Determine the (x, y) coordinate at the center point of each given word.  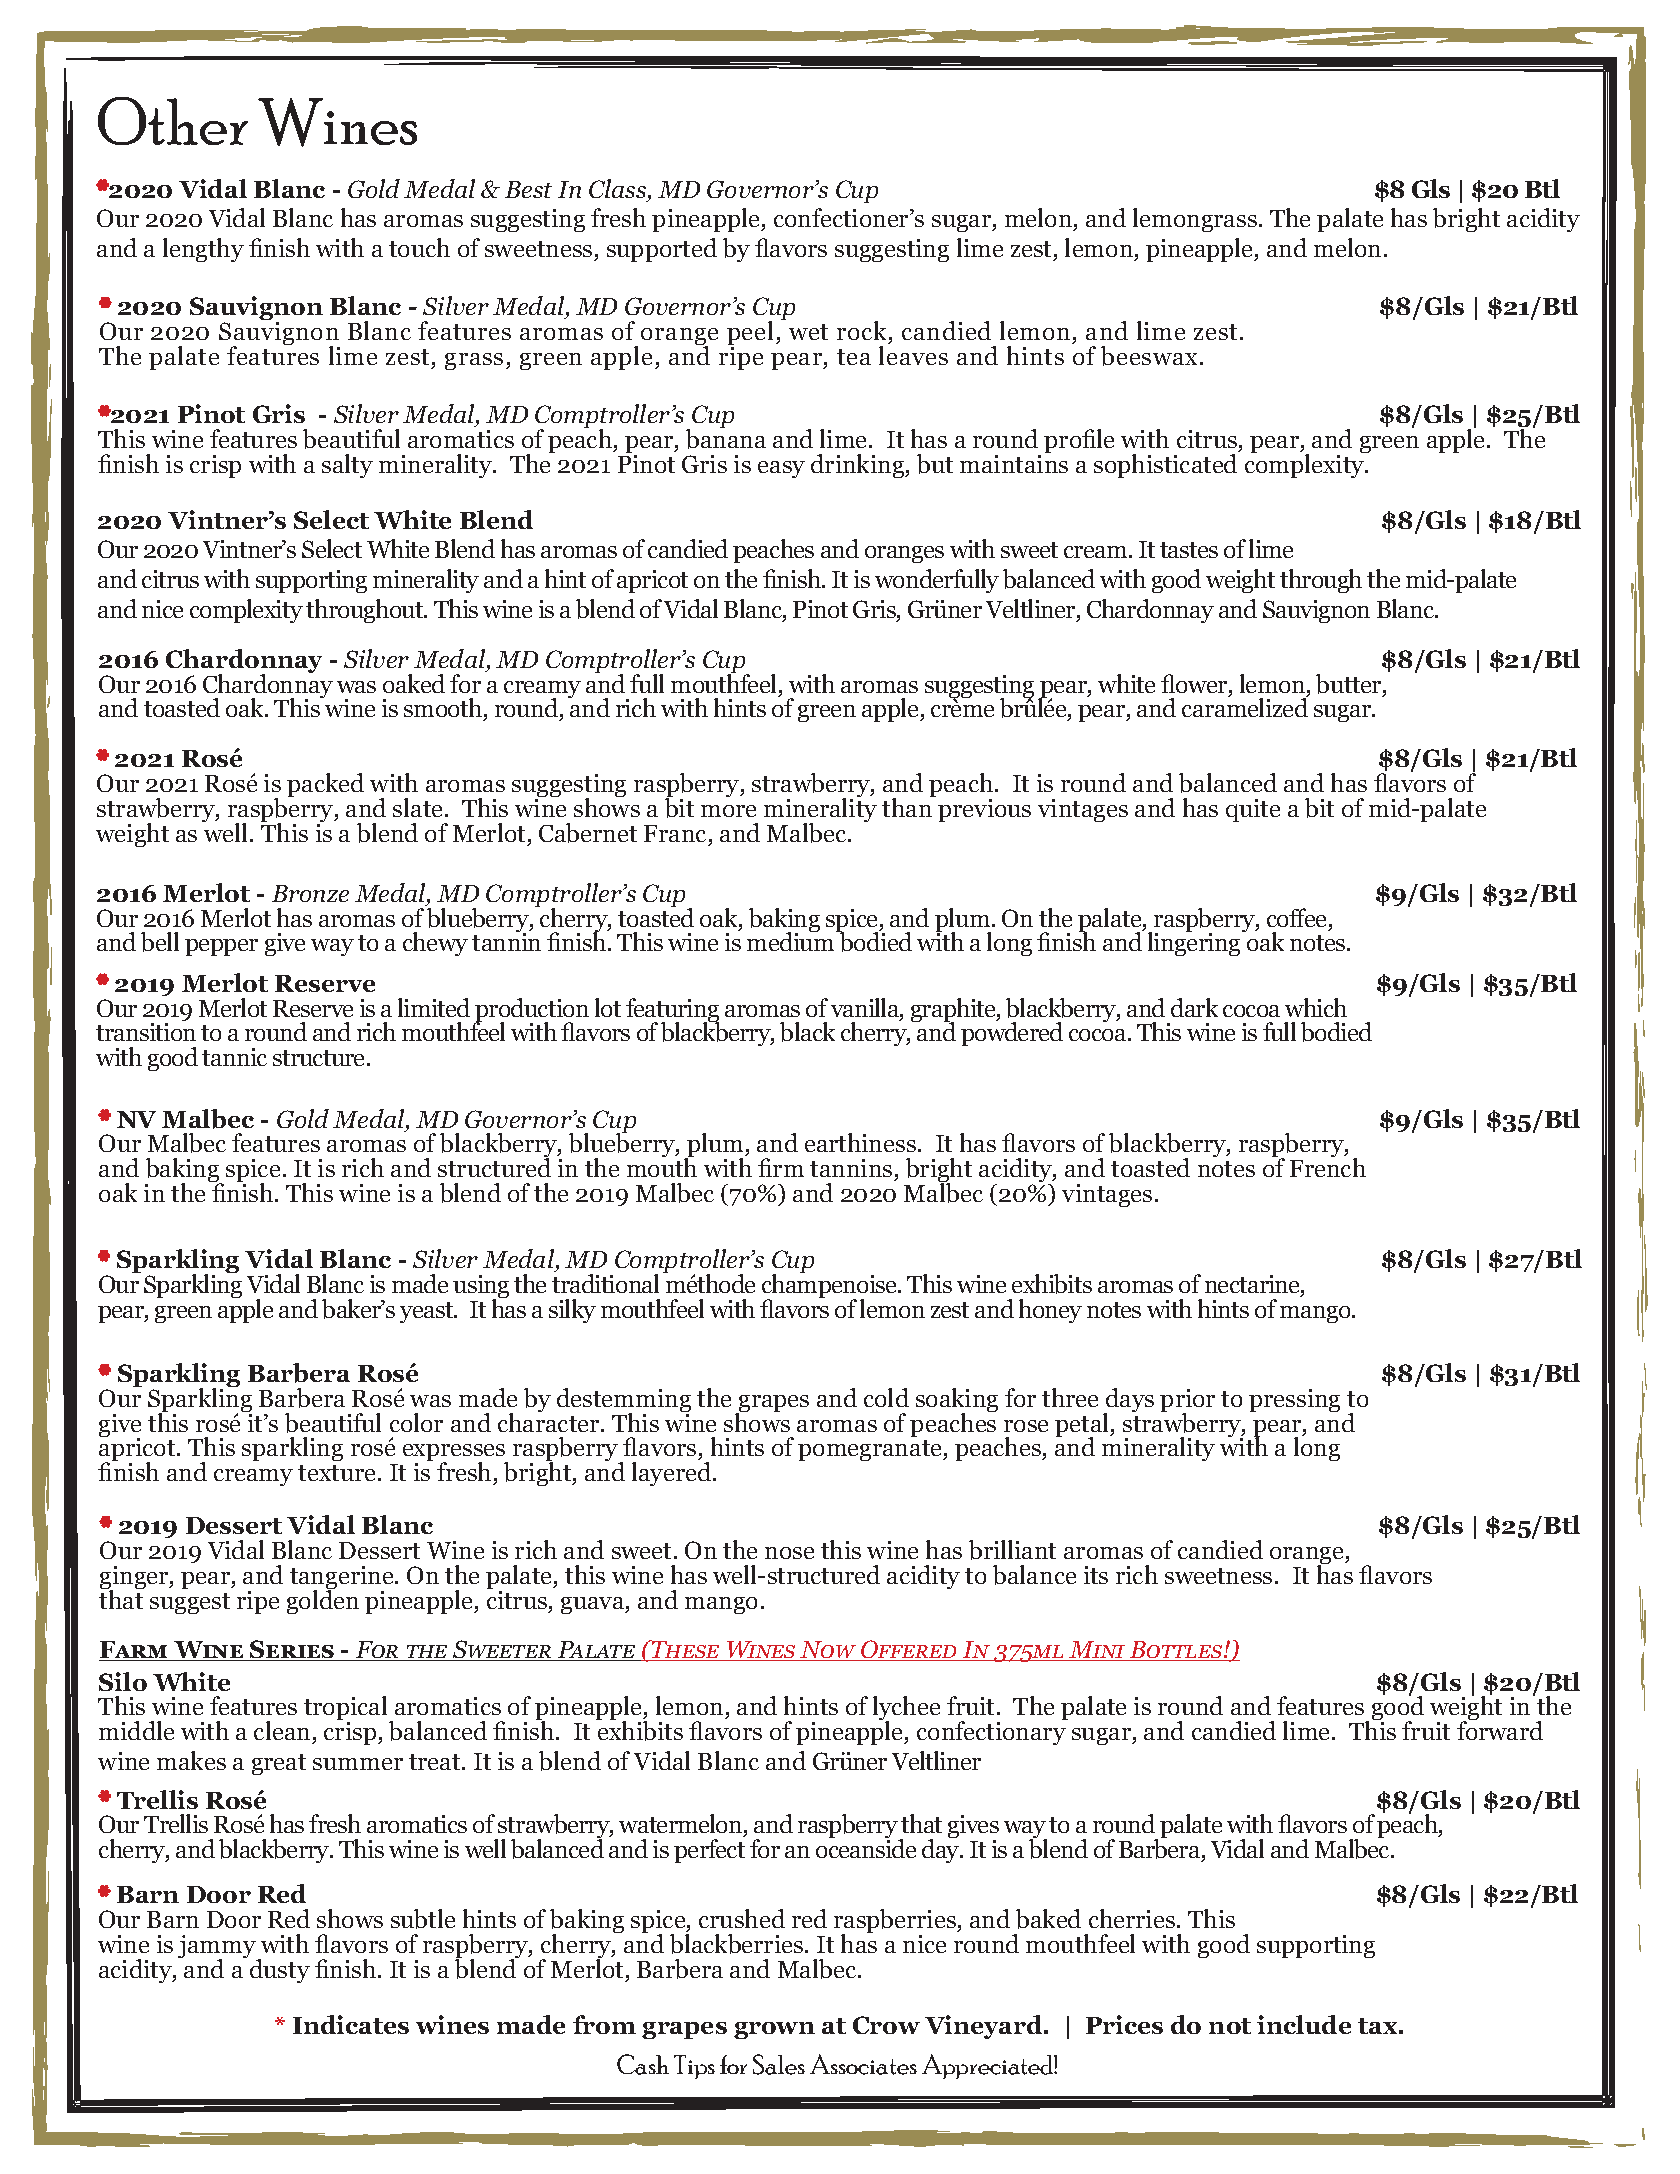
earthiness (860, 1142)
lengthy (203, 250)
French (1328, 1166)
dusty (280, 1971)
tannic (234, 1057)
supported (662, 250)
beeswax (1149, 356)
